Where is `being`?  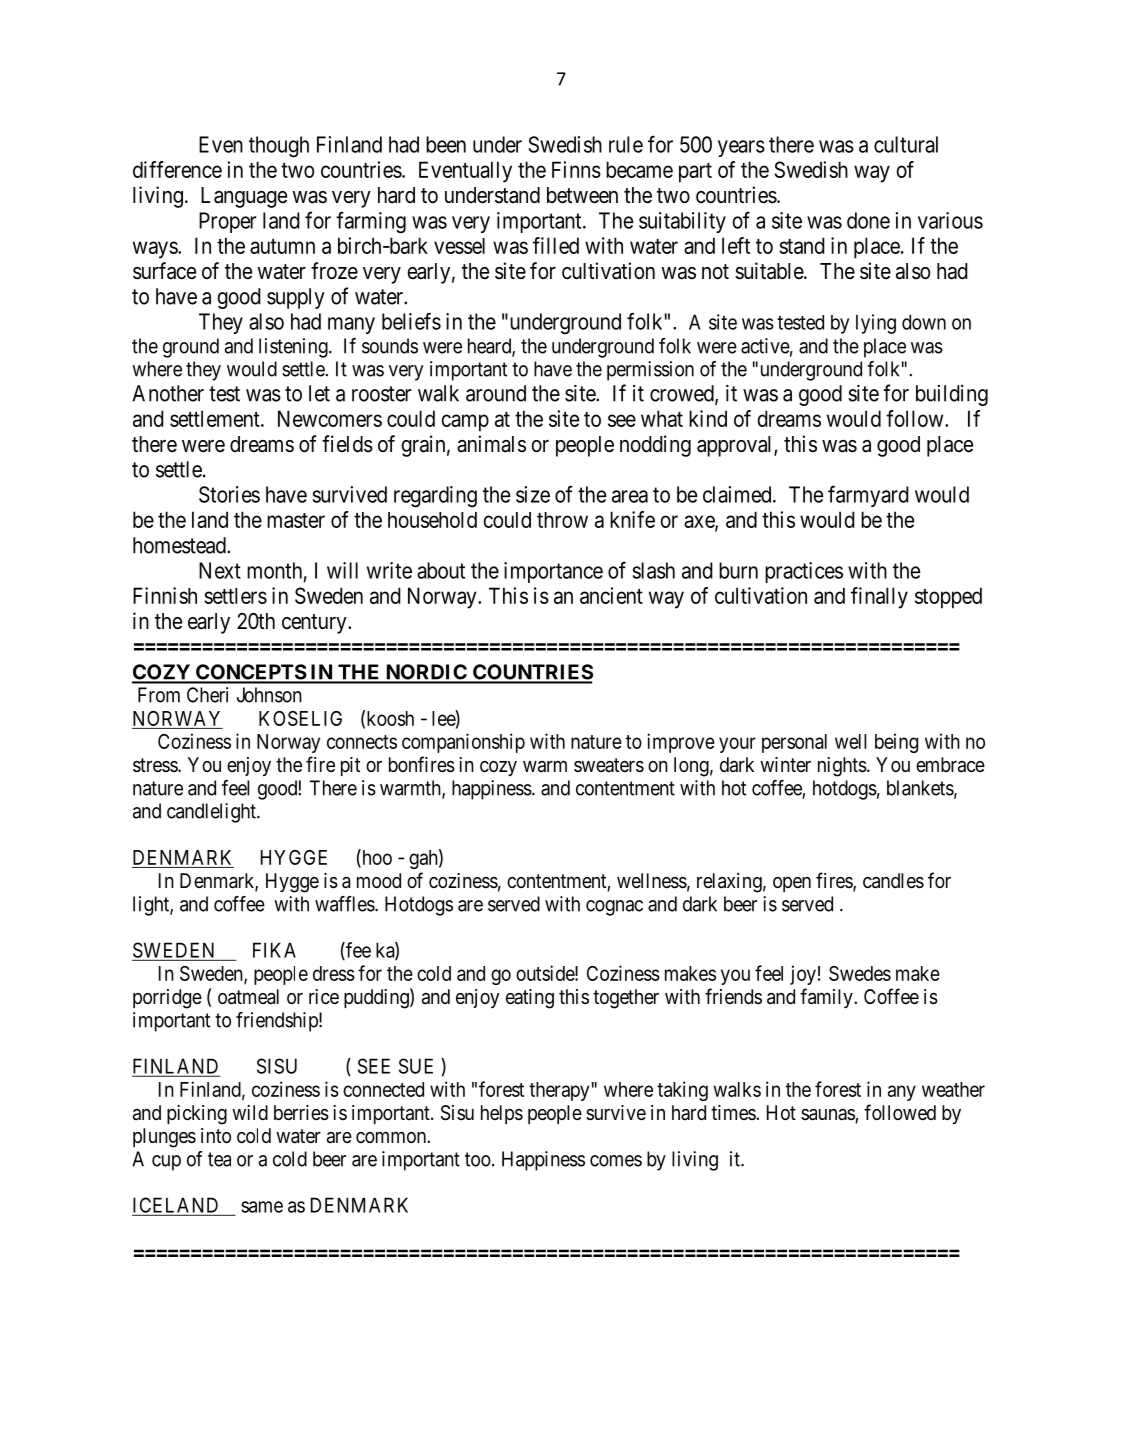
being is located at coordinates (896, 743).
